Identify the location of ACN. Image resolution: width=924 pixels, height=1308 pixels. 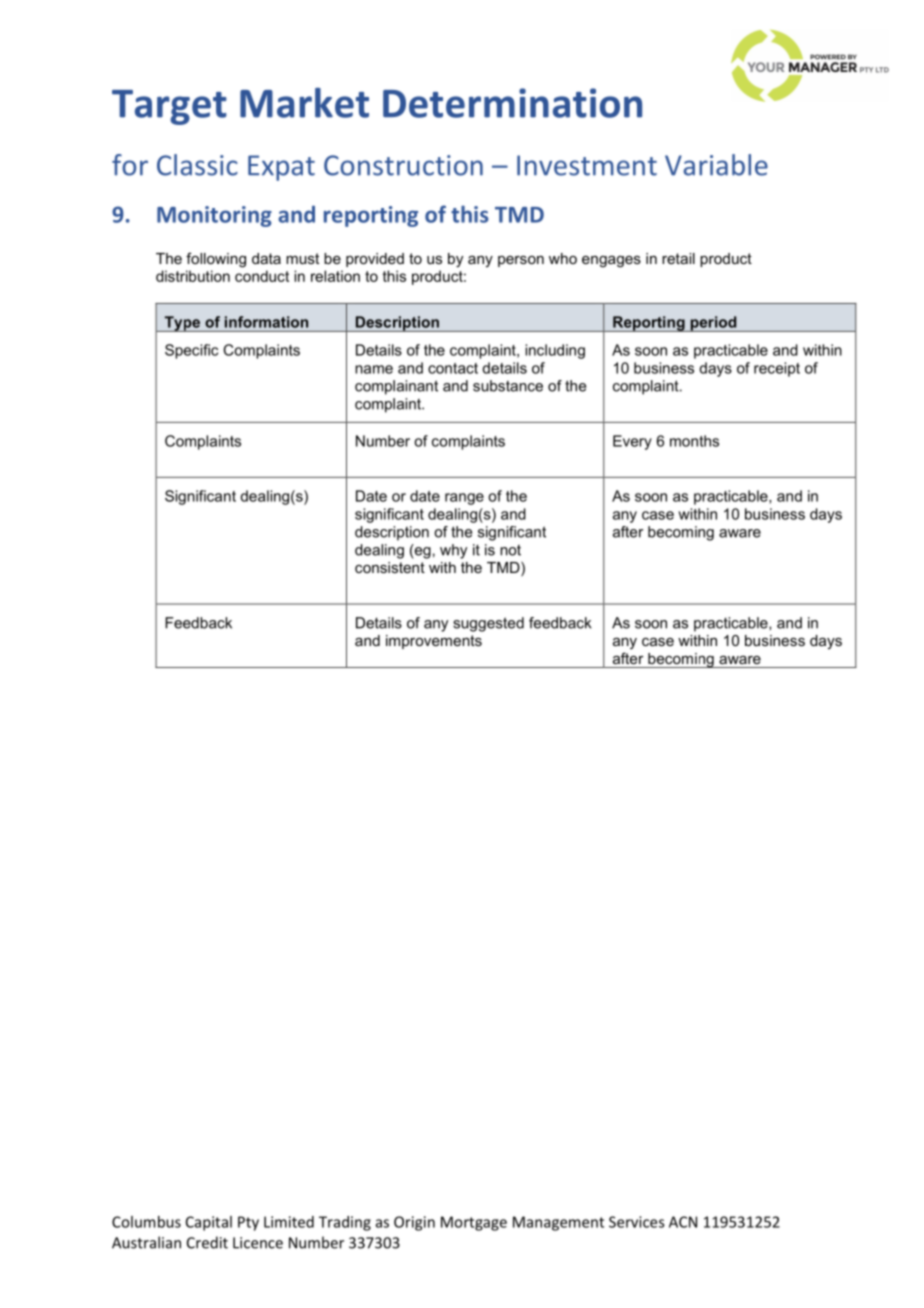
(683, 1222).
